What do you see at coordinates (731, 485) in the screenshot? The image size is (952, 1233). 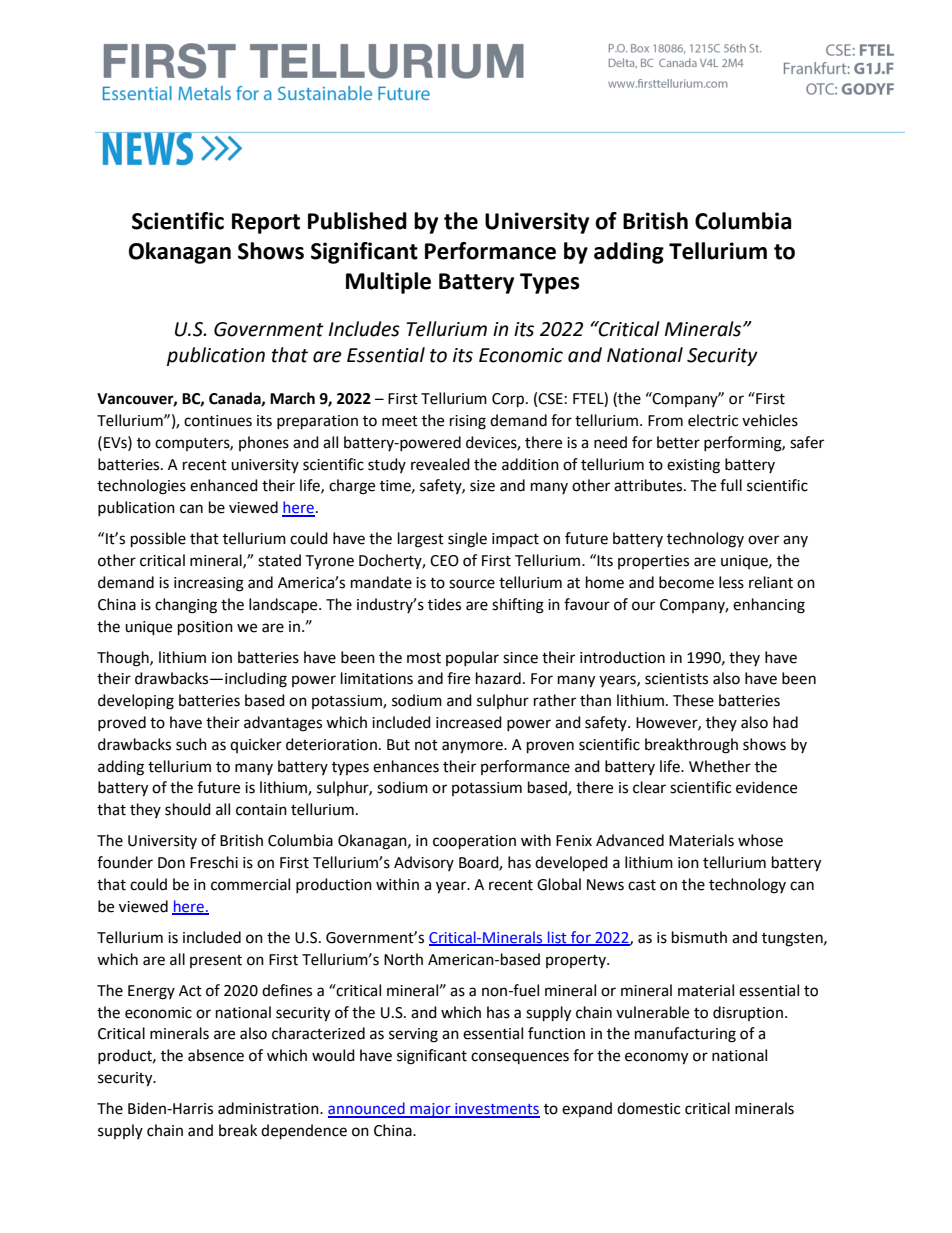 I see `full` at bounding box center [731, 485].
